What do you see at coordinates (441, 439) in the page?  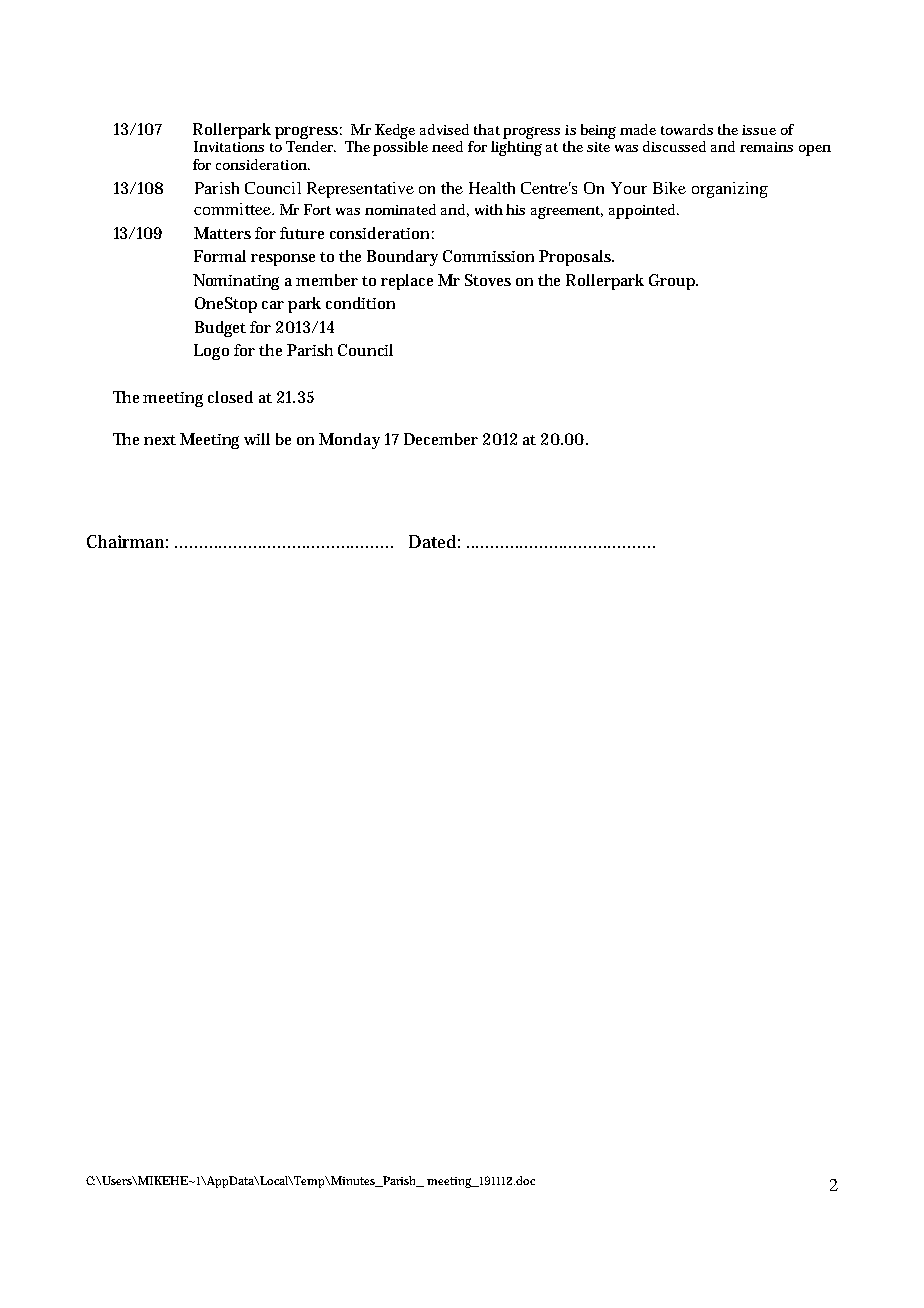 I see `December` at bounding box center [441, 439].
